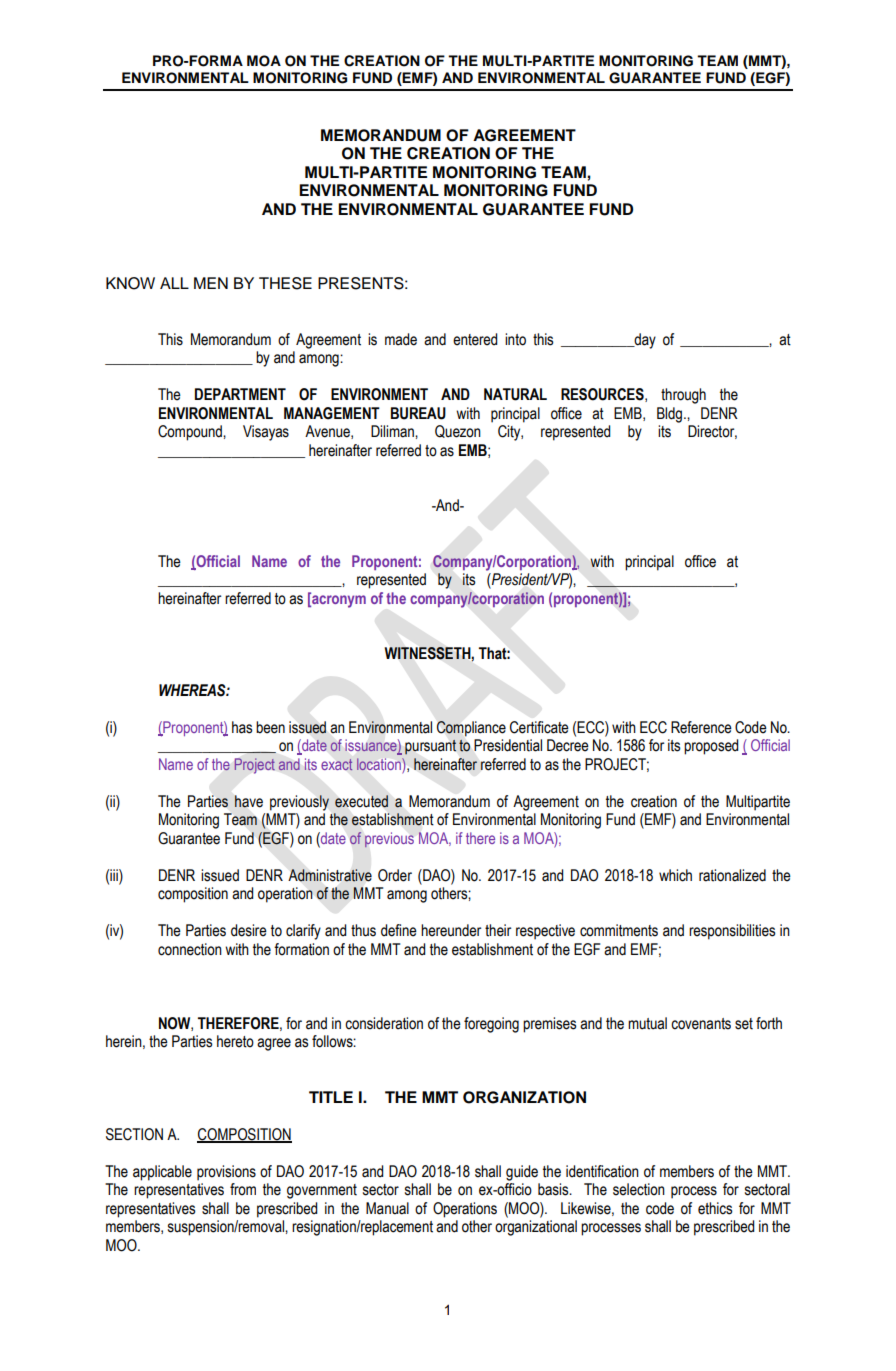 This screenshot has height=1371, width=896. I want to click on BUREAU, so click(418, 413).
